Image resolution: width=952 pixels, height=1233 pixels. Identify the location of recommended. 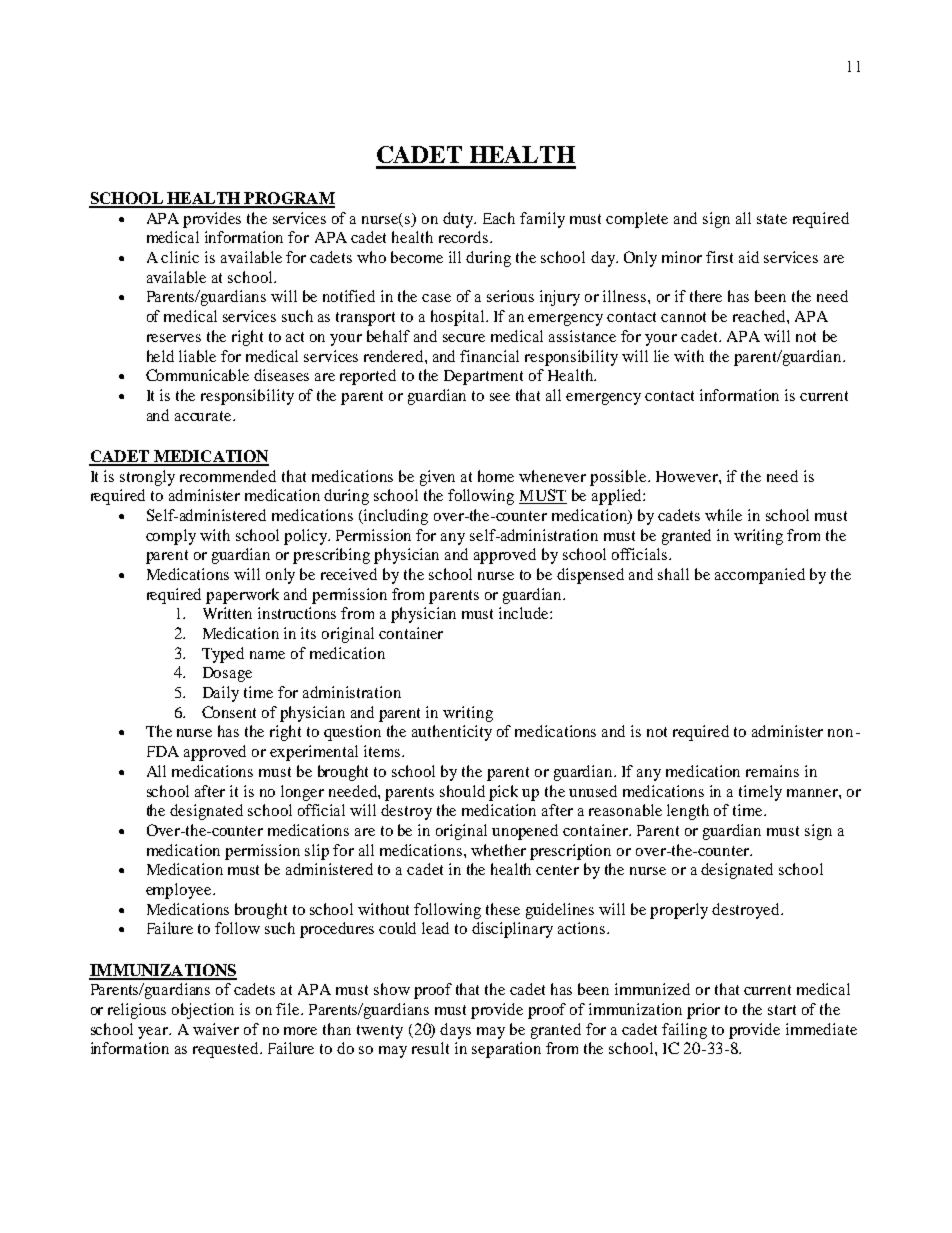
(228, 476).
